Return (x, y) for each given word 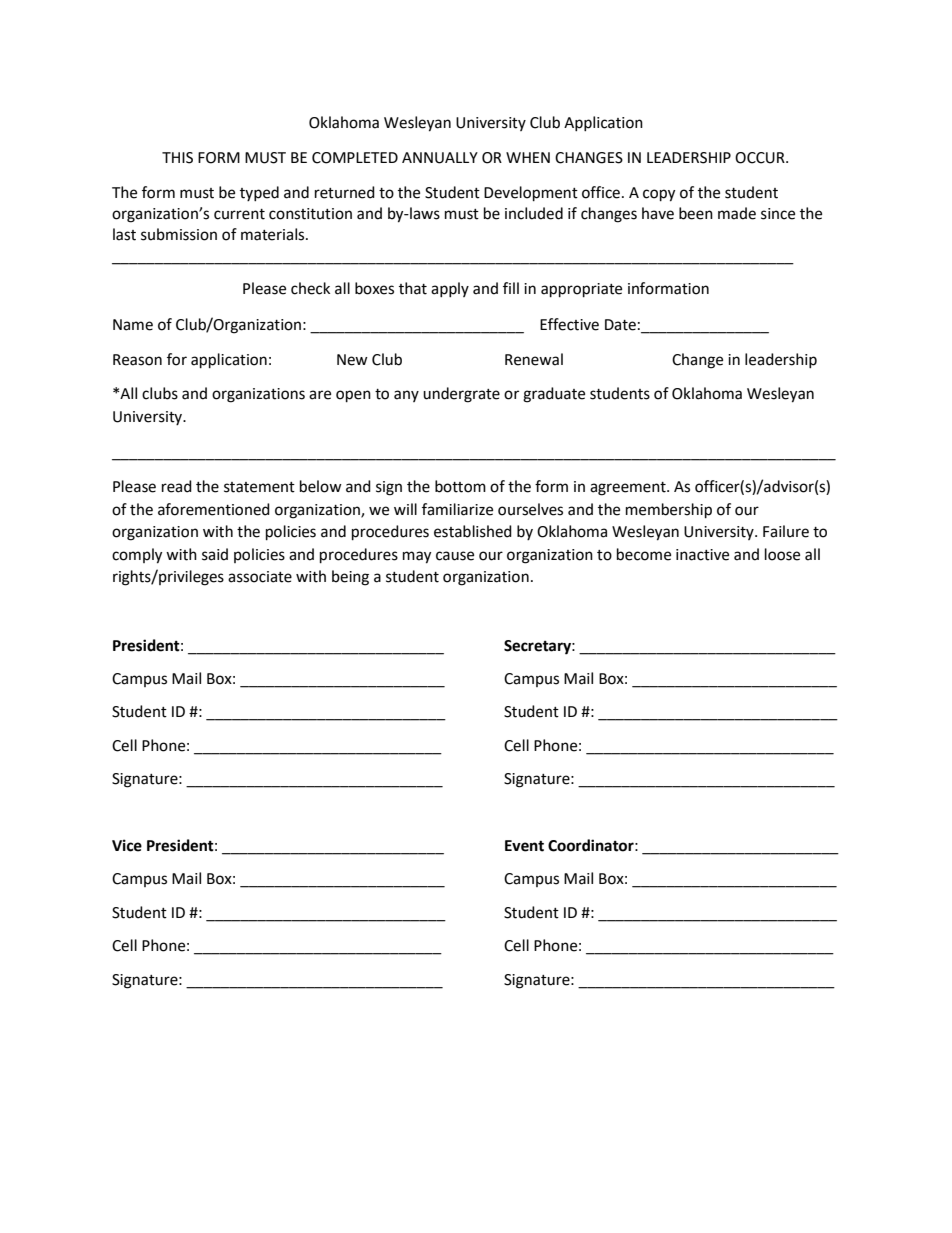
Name (133, 325)
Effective (569, 324)
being (350, 578)
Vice (127, 845)
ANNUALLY (440, 158)
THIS (177, 158)
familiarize (457, 509)
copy (659, 195)
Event (524, 846)
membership (669, 511)
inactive (702, 555)
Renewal (534, 359)
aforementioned (214, 509)
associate (260, 577)
